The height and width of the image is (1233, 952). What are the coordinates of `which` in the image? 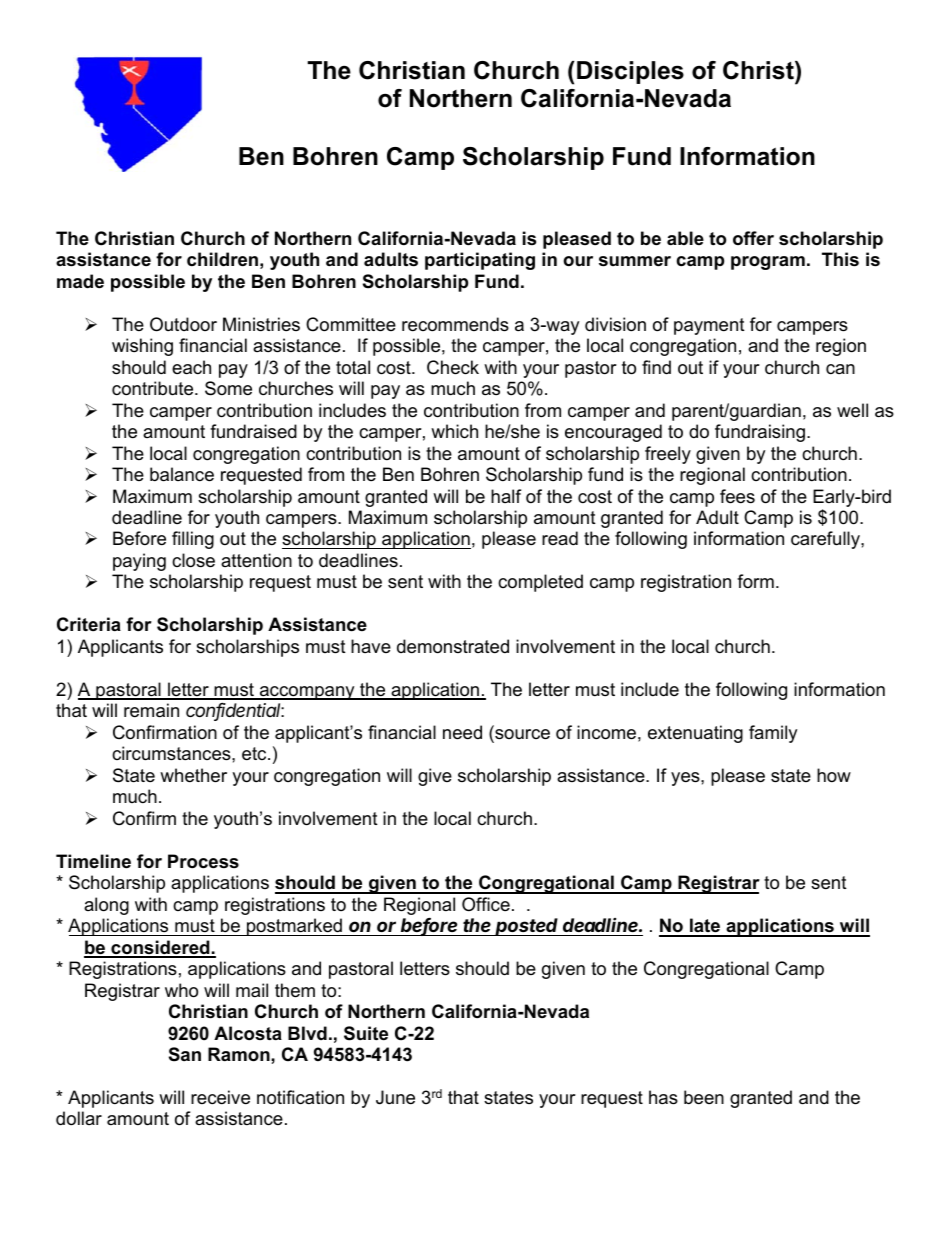 It's located at (454, 431).
